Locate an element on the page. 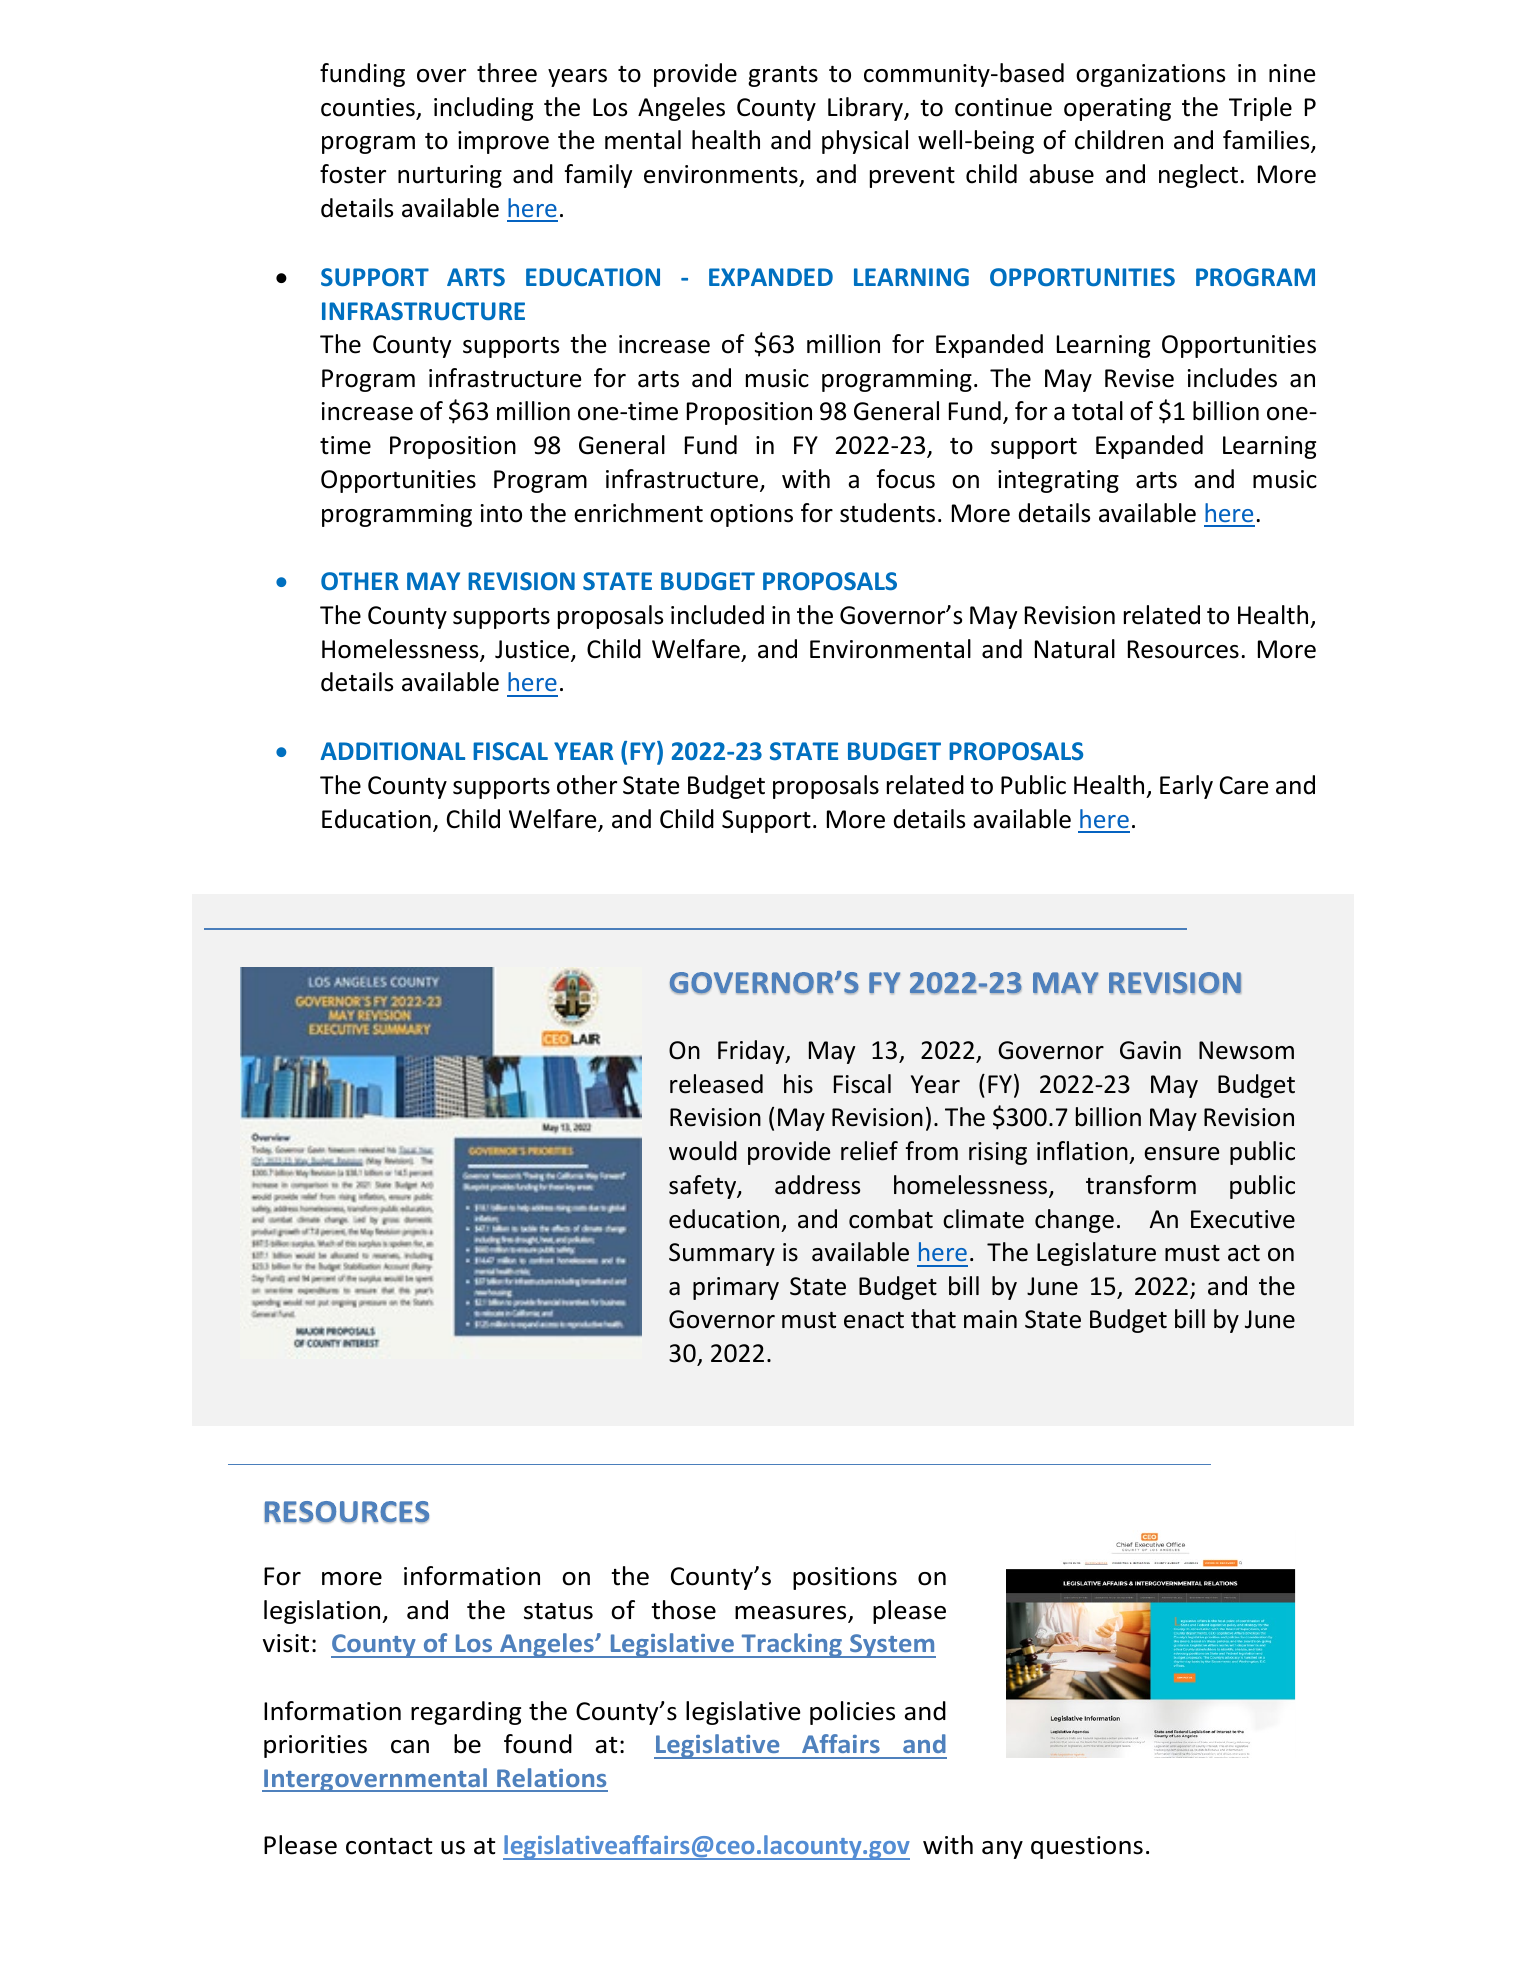 The image size is (1535, 1987). legislation is located at coordinates (323, 1612).
